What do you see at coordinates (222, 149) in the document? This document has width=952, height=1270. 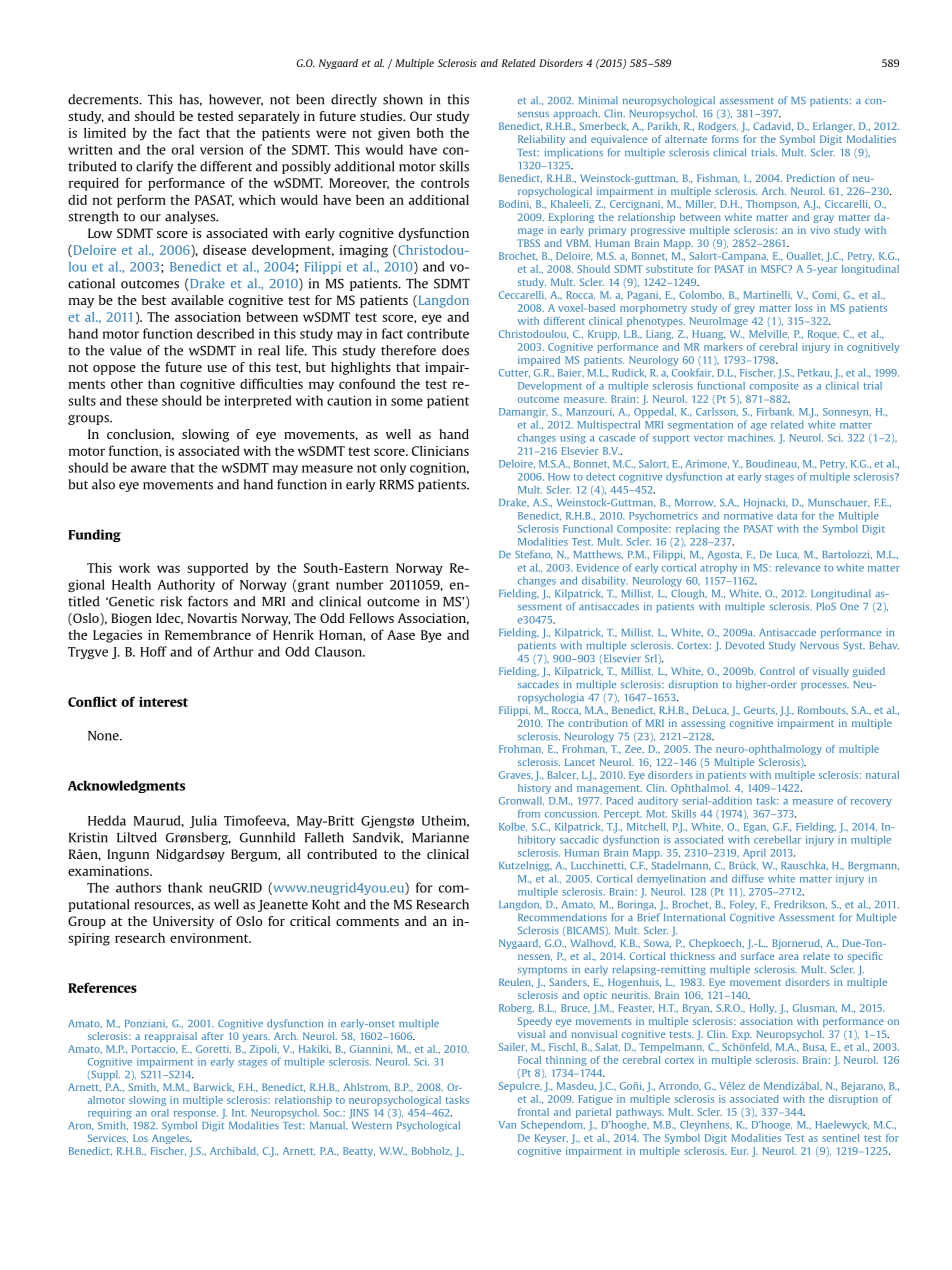 I see `version` at bounding box center [222, 149].
